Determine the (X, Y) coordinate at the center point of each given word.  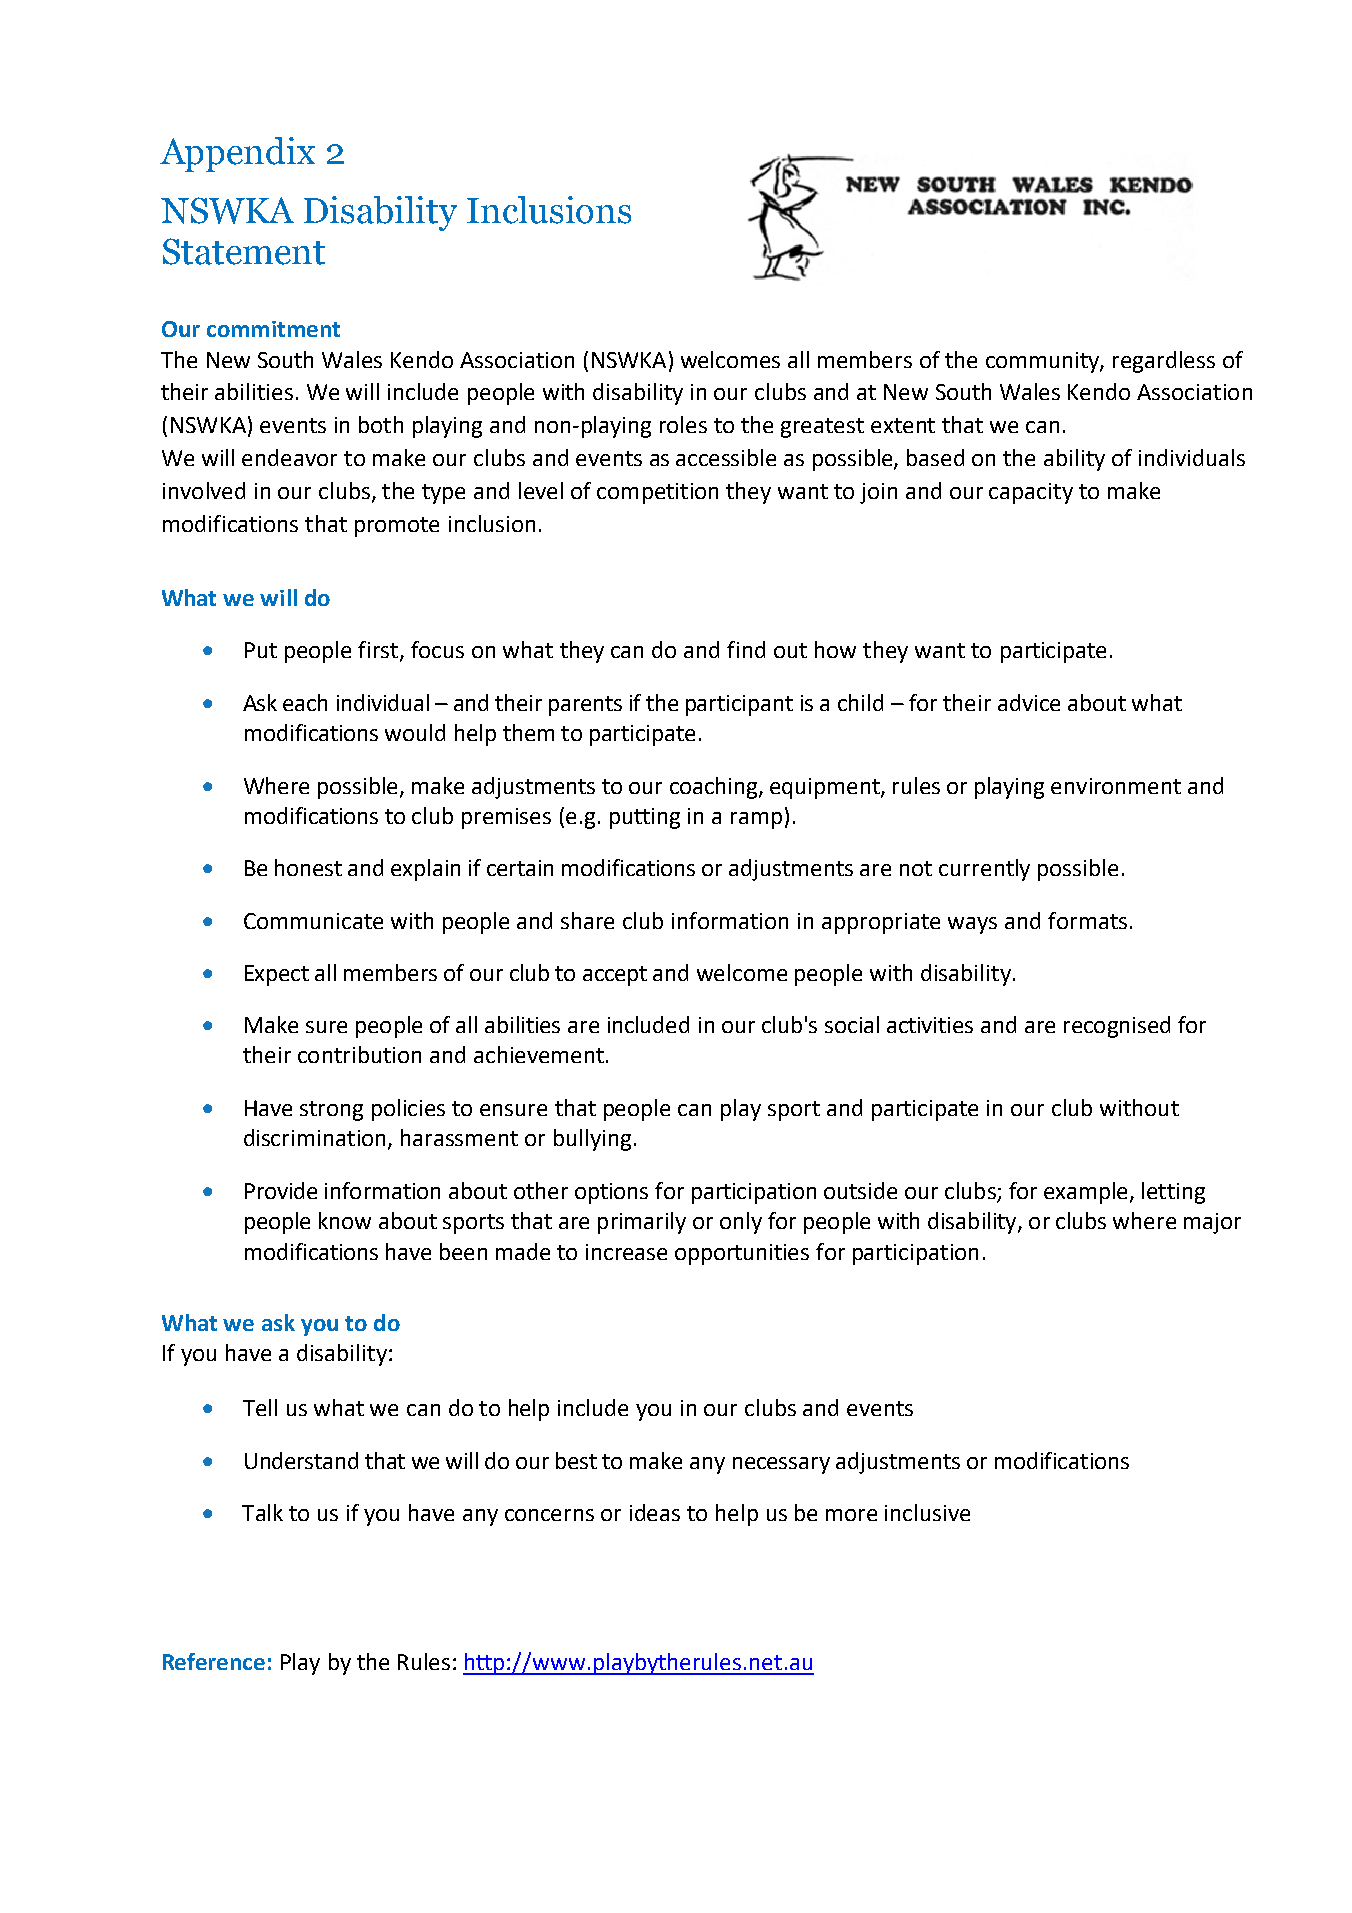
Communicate (313, 921)
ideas (655, 1512)
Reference (214, 1661)
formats (1087, 920)
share (587, 920)
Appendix (237, 154)
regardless (1164, 362)
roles (683, 424)
